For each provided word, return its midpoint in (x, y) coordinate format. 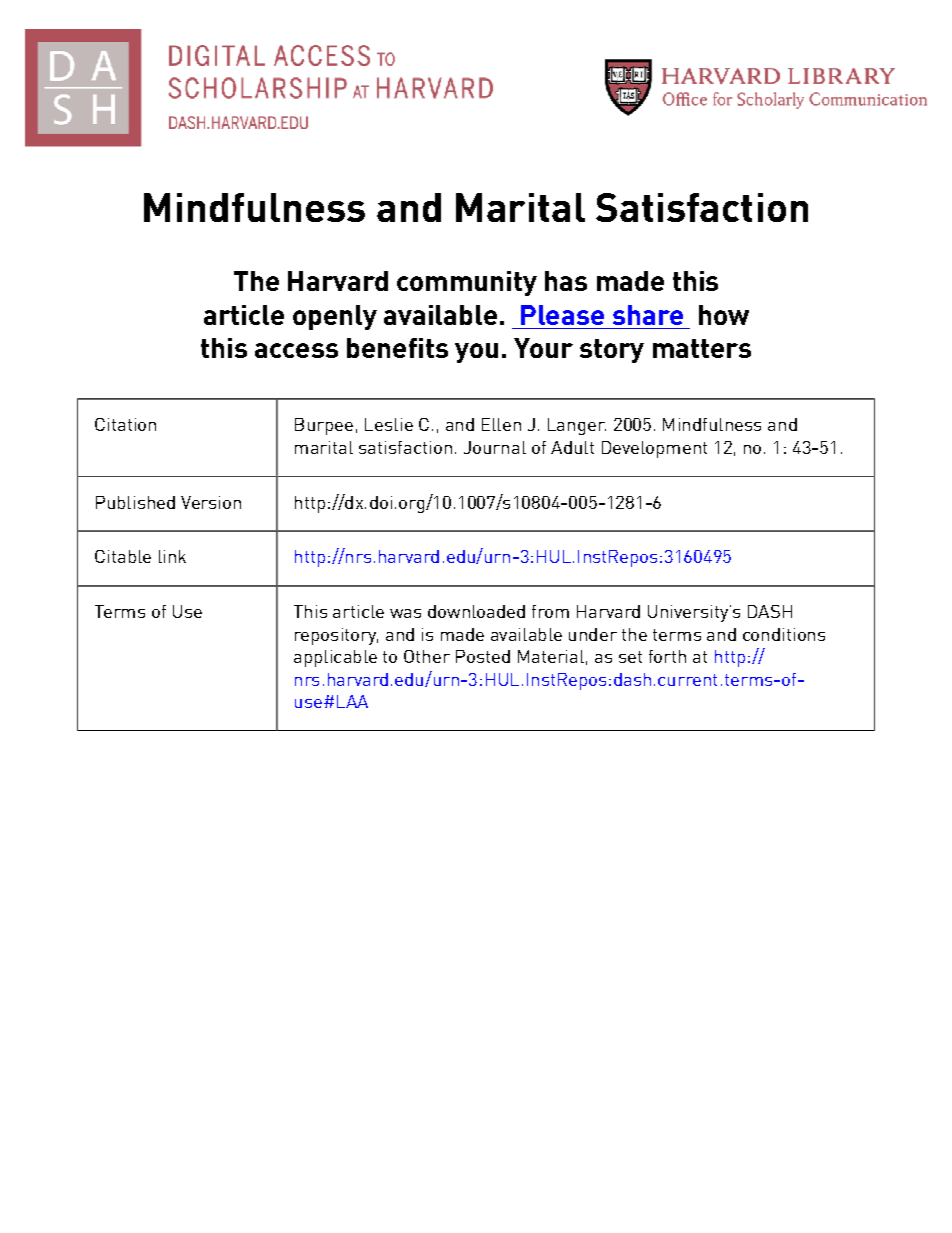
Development (654, 449)
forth (667, 656)
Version (211, 502)
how (724, 315)
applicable (335, 658)
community (467, 283)
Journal (495, 447)
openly (335, 317)
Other (427, 656)
